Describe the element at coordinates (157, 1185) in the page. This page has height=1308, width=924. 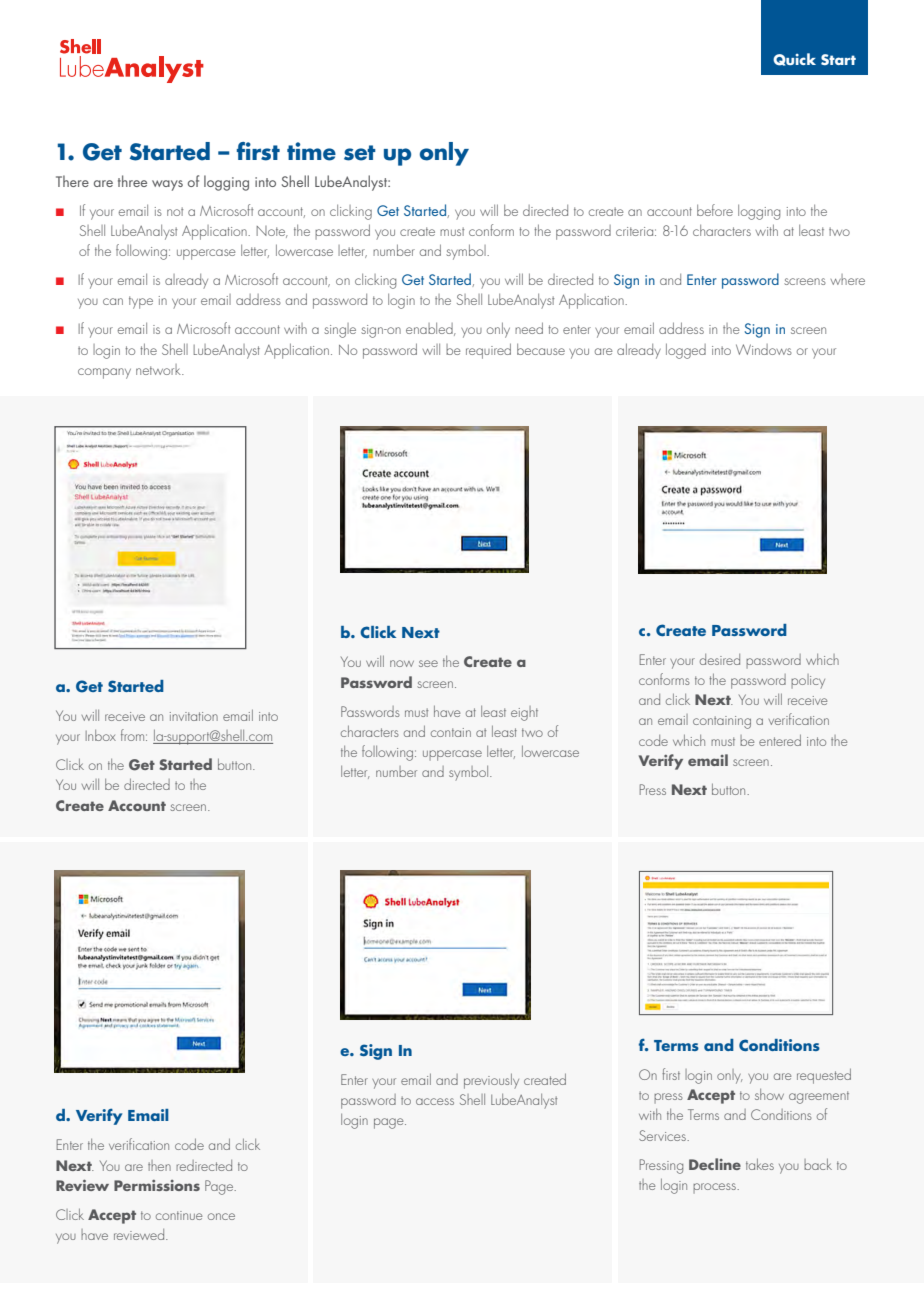
I see `Permissions` at that location.
